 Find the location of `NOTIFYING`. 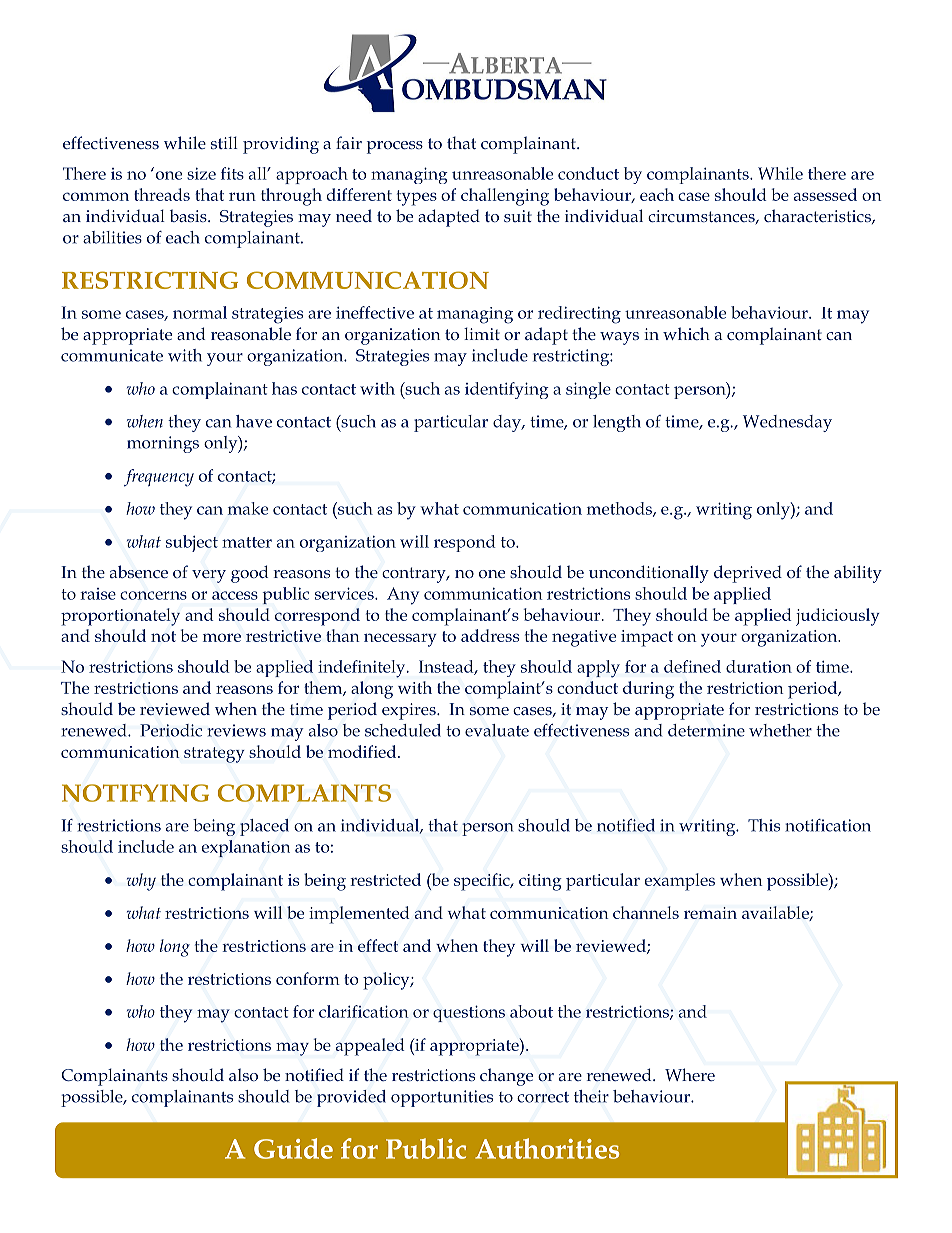

NOTIFYING is located at coordinates (135, 793).
